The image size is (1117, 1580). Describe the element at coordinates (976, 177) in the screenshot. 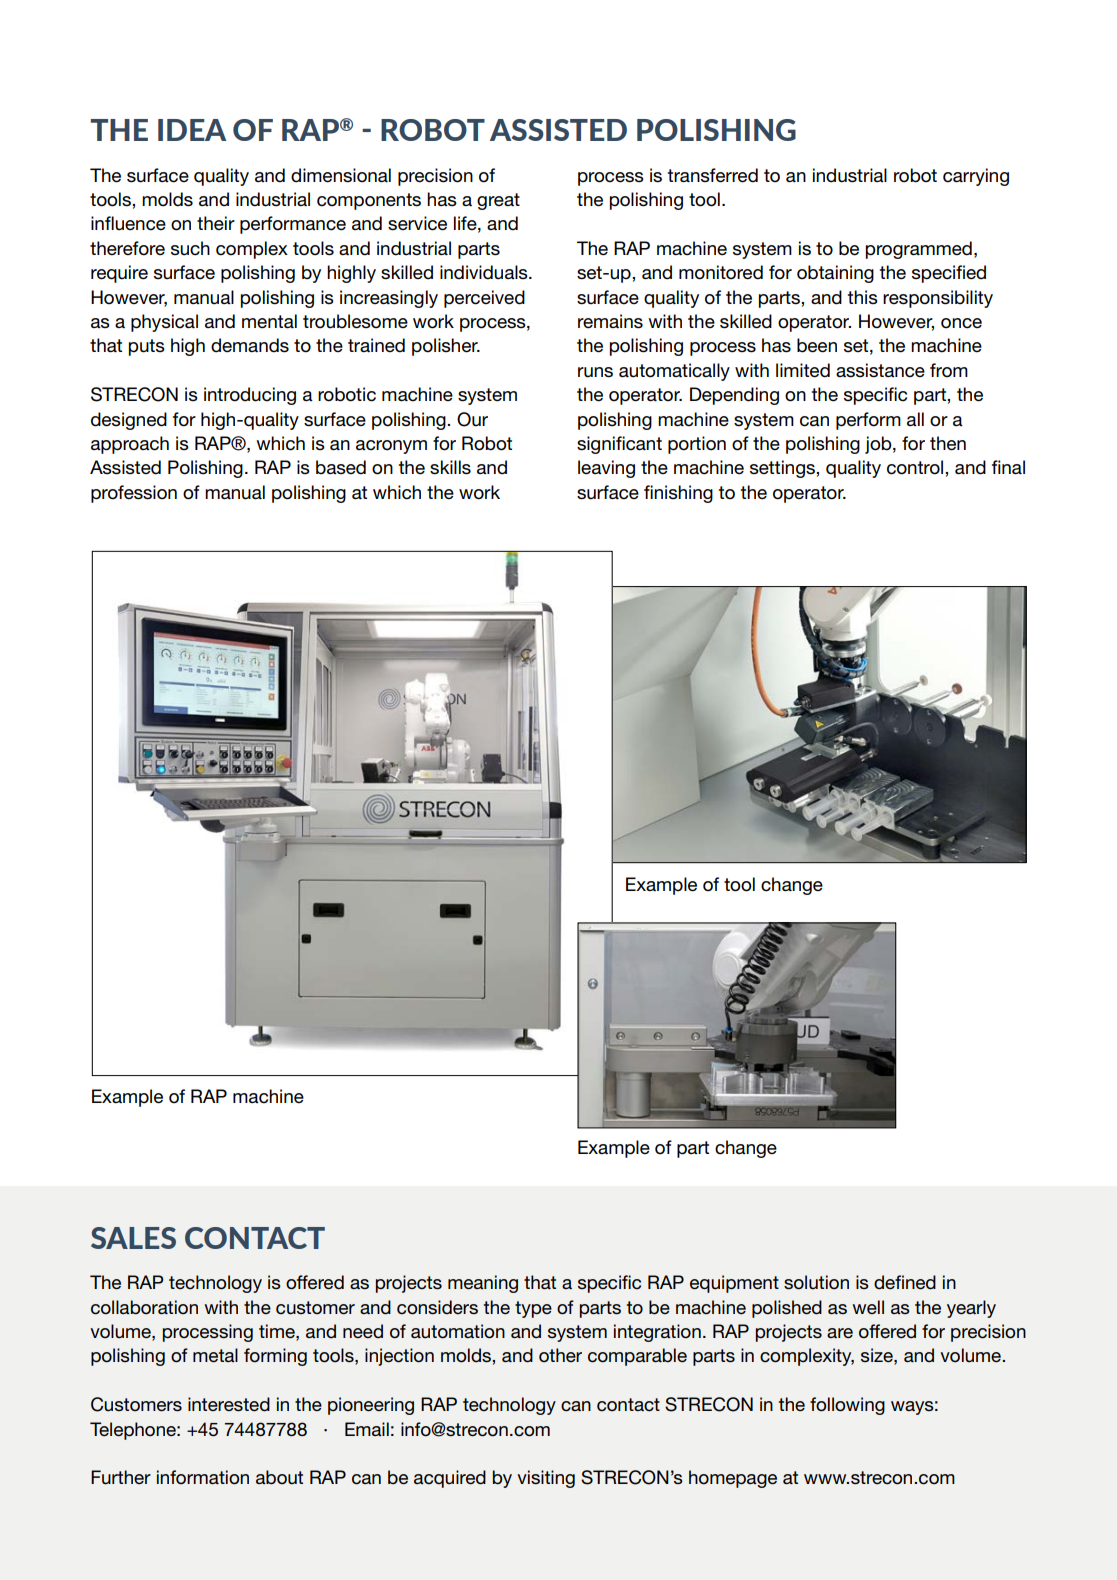

I see `carrying` at that location.
